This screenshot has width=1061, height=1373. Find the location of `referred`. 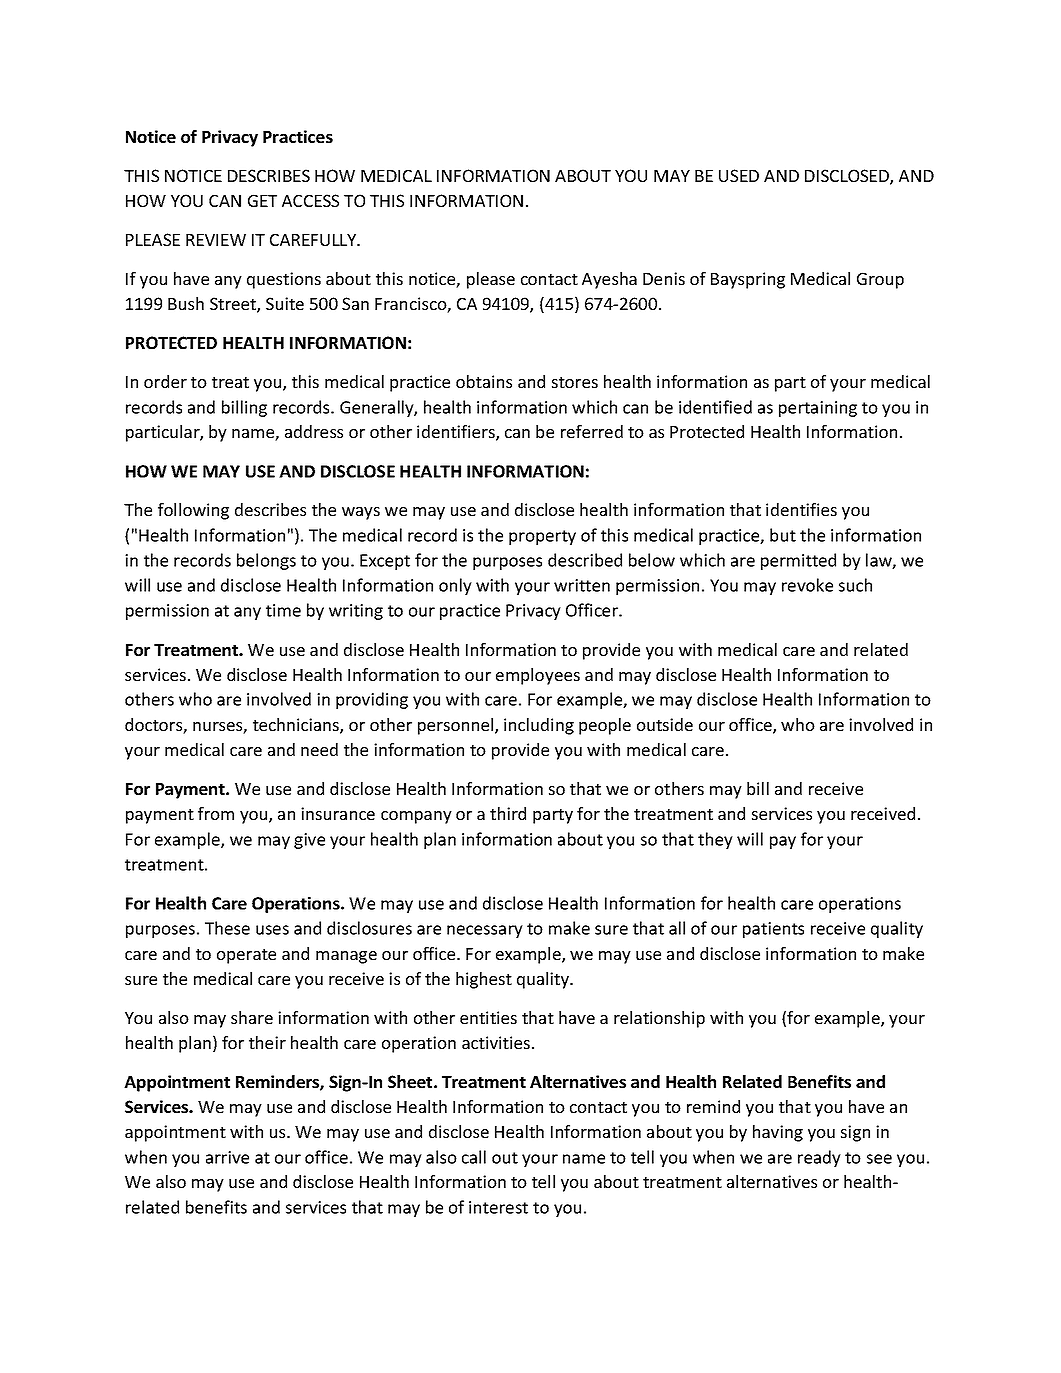

referred is located at coordinates (592, 431).
